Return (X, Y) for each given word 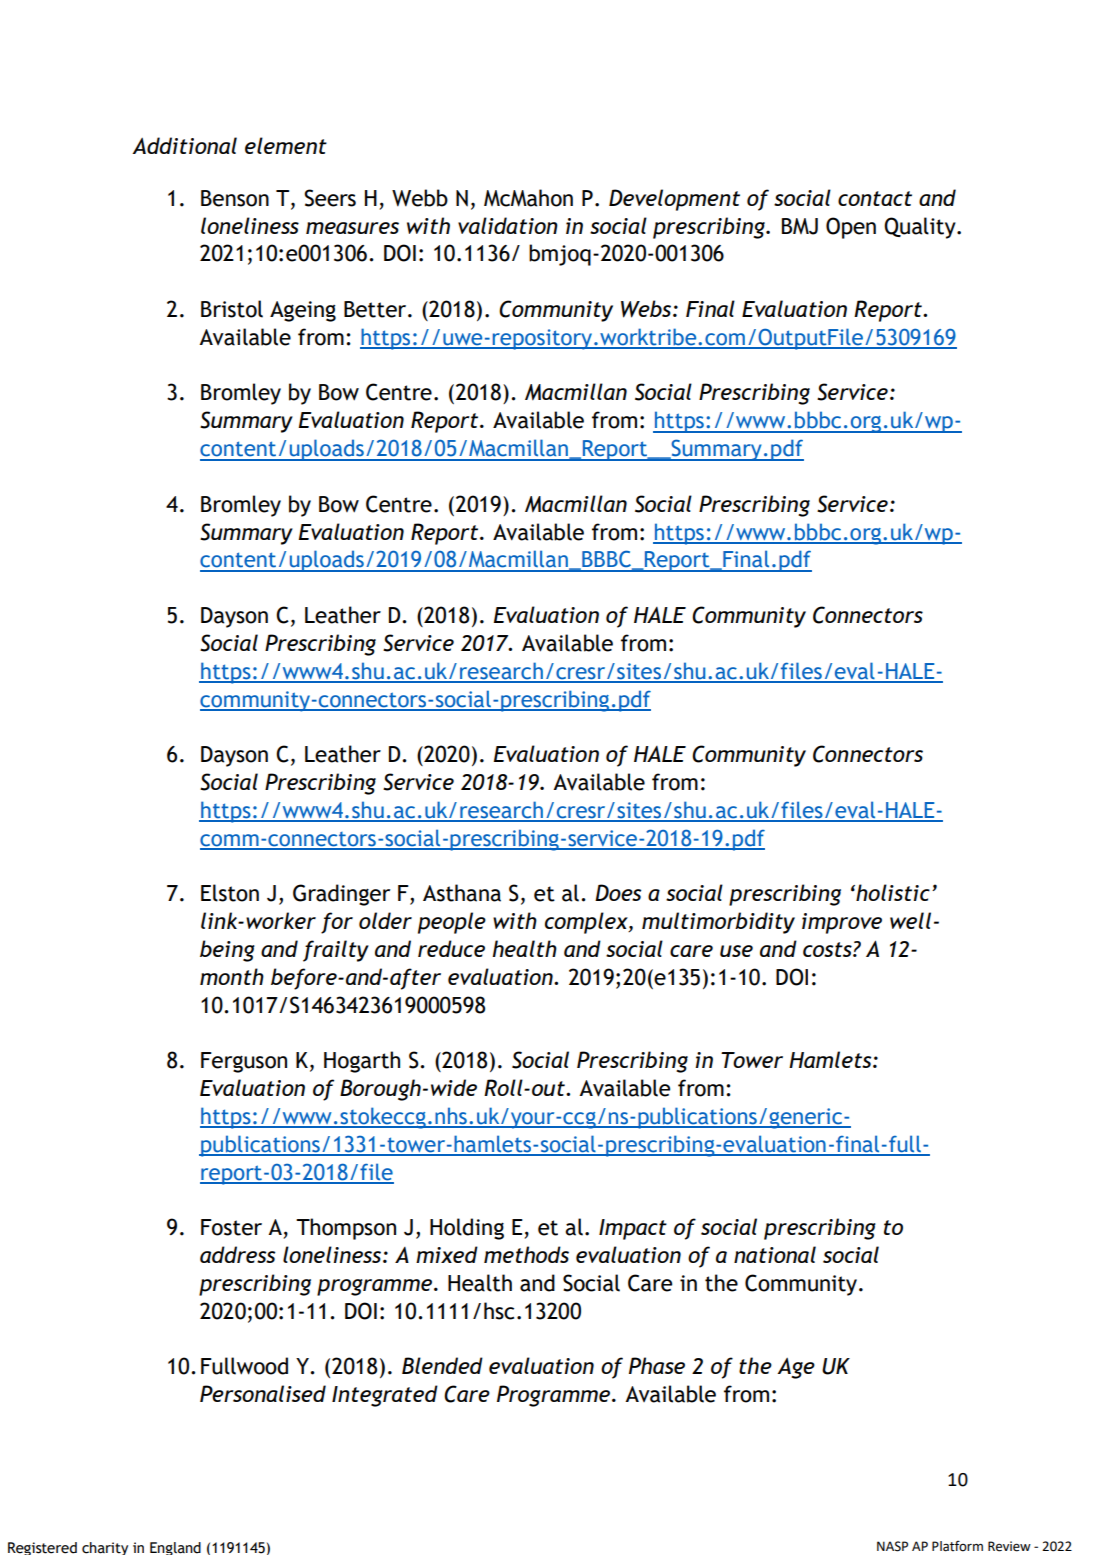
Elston (230, 893)
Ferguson (244, 1062)
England (175, 1548)
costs (828, 949)
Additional (184, 145)
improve (842, 923)
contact (875, 198)
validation (508, 225)
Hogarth (362, 1062)
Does (618, 892)
